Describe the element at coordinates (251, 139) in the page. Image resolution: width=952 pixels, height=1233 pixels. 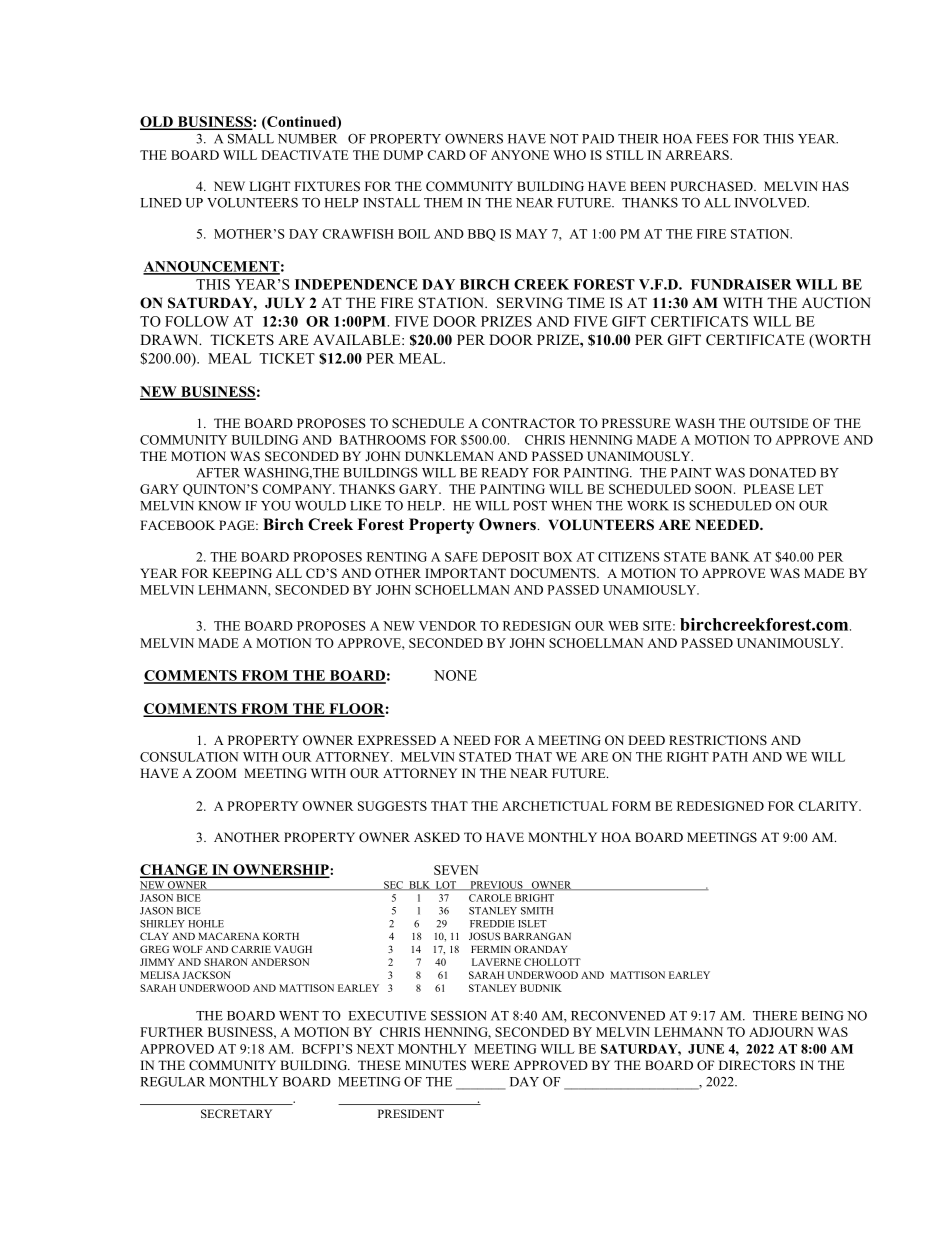
I see `SMALL` at that location.
